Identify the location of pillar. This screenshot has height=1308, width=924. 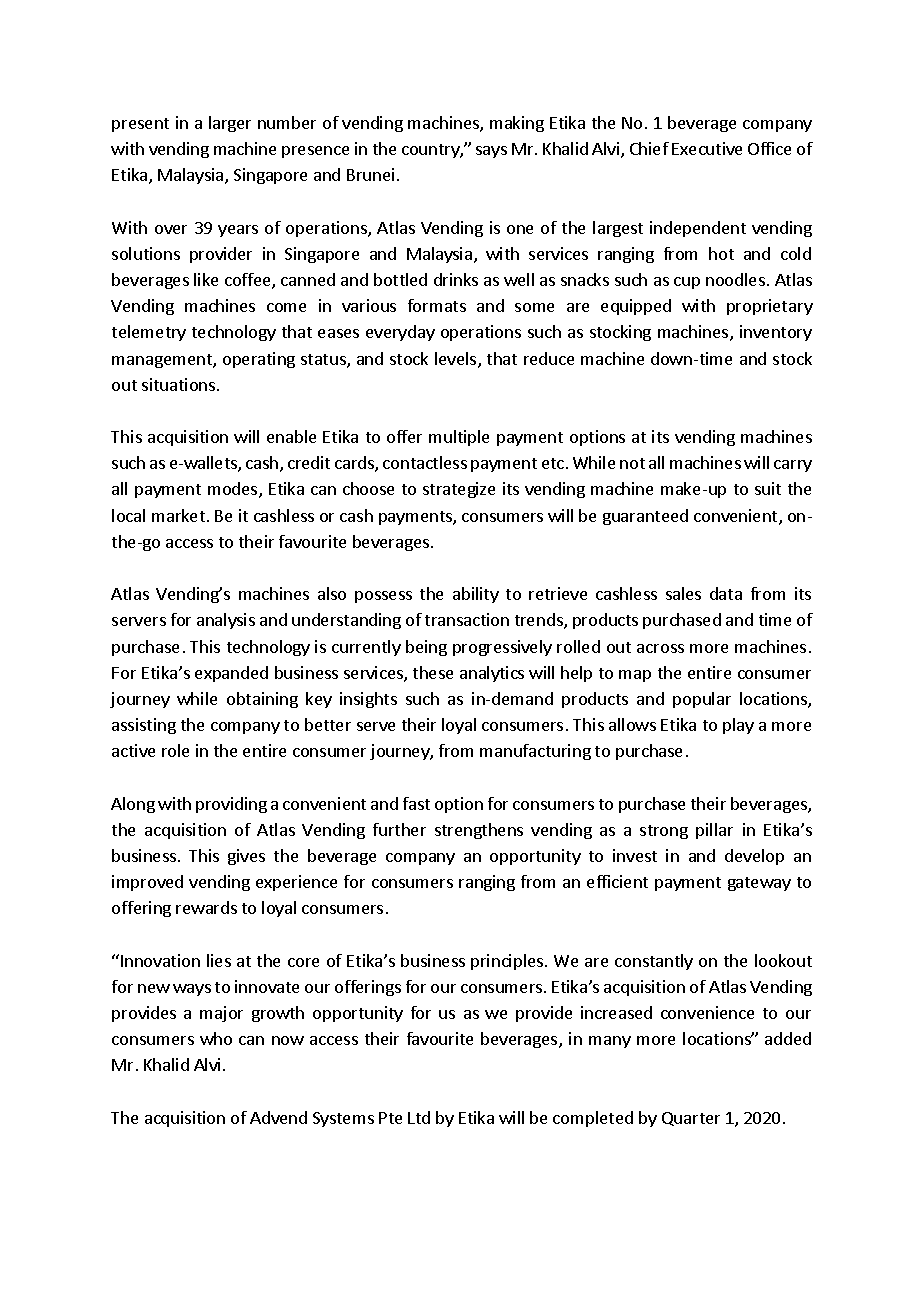
(714, 831).
